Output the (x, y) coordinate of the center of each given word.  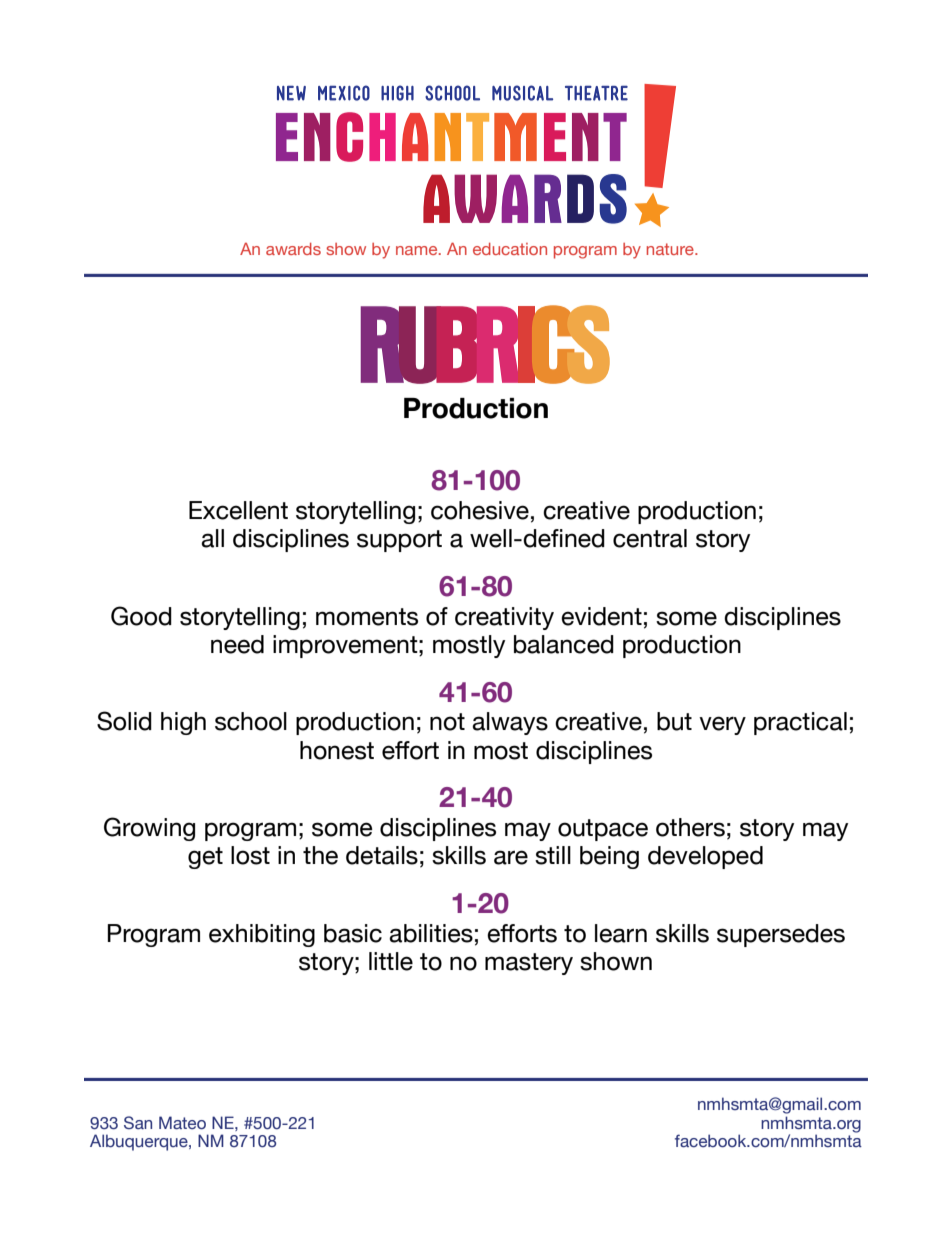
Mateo (182, 1123)
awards (293, 249)
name (418, 250)
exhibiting (262, 935)
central (650, 538)
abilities (431, 933)
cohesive (480, 510)
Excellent (238, 510)
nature (671, 249)
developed (705, 857)
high (183, 723)
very (722, 725)
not (447, 722)
